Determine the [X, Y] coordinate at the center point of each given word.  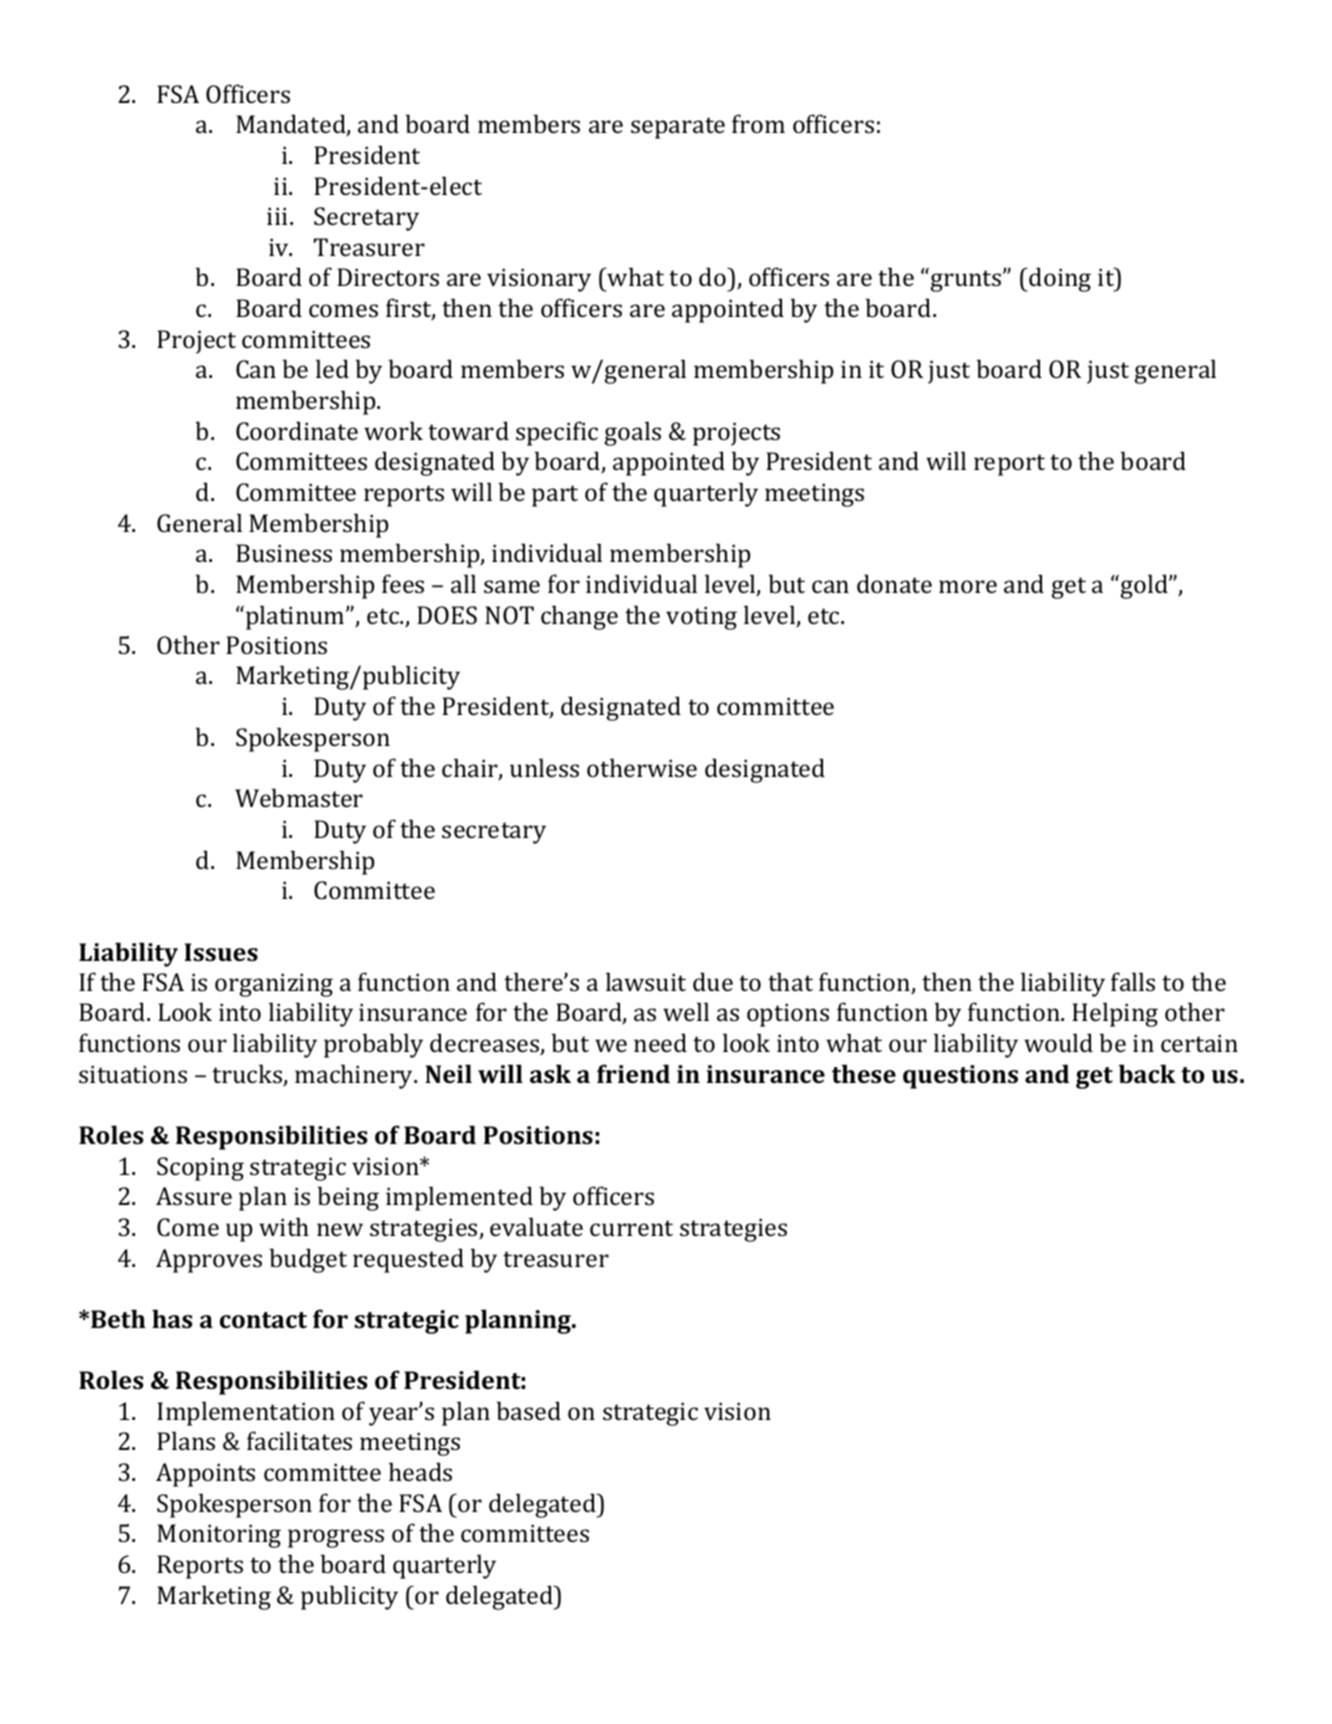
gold [1144, 586]
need [660, 1042]
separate [678, 128]
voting [701, 618]
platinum [296, 617]
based [528, 1410]
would [1058, 1042]
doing [1060, 279]
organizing [274, 985]
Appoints [205, 1475]
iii [277, 216]
